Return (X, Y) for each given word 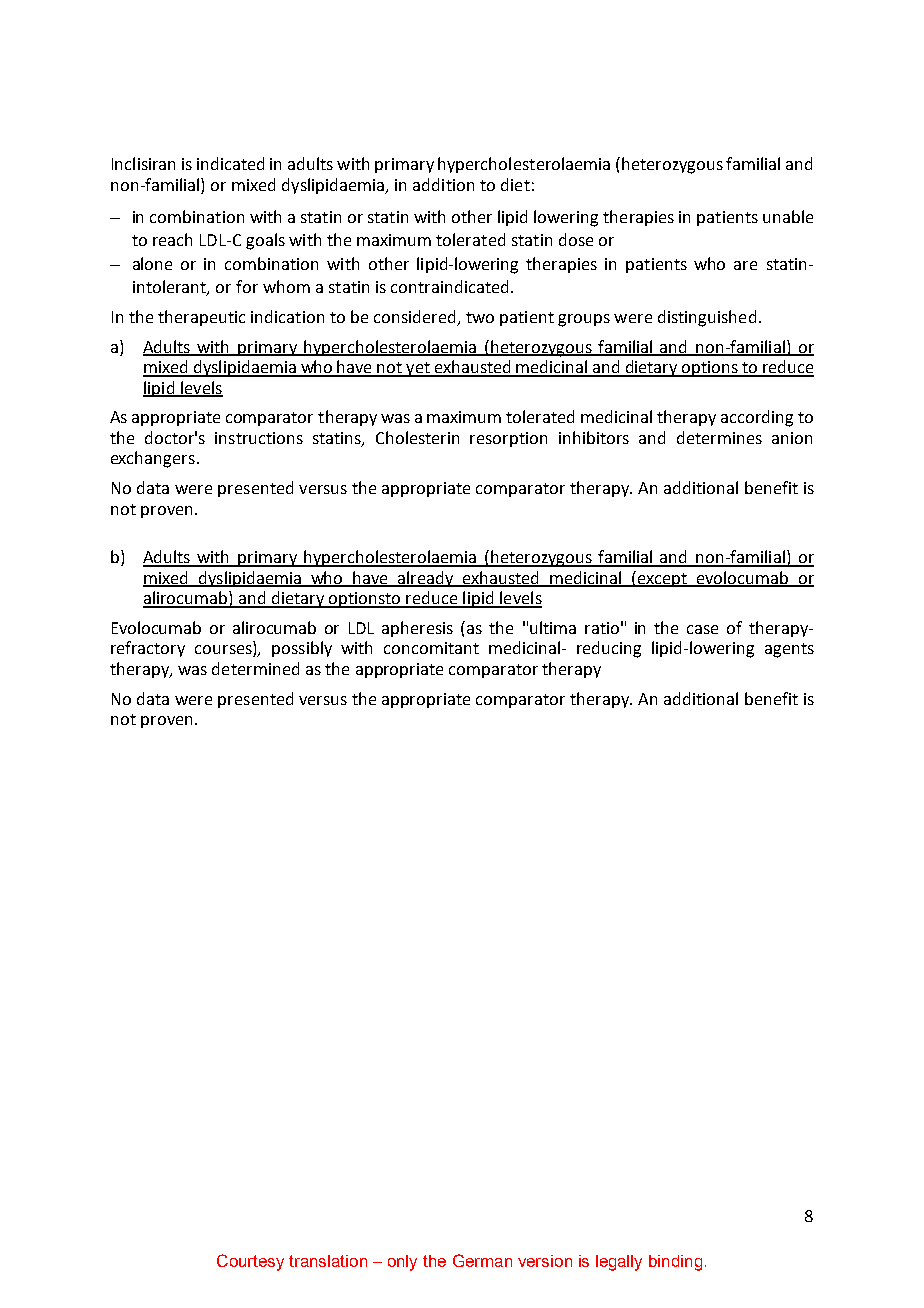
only (402, 1263)
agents (789, 650)
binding (675, 1263)
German (482, 1260)
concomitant (431, 648)
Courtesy (250, 1262)
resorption (508, 439)
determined (255, 668)
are (745, 265)
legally (619, 1263)
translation (328, 1261)
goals (265, 241)
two (480, 317)
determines (719, 437)
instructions (259, 438)
